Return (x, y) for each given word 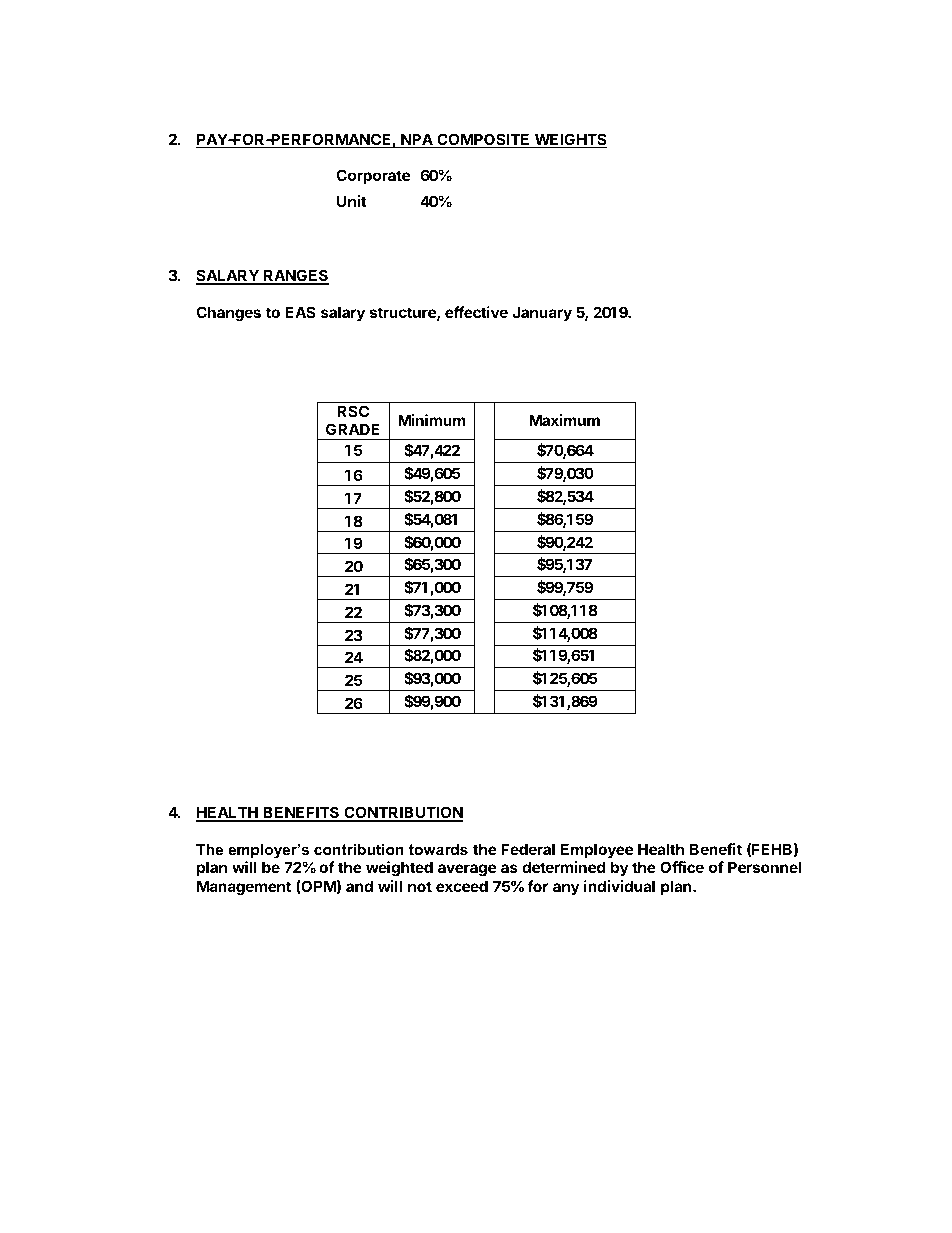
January (542, 313)
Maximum (564, 420)
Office (682, 867)
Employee (597, 850)
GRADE (352, 429)
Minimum (432, 420)
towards (438, 849)
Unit (352, 201)
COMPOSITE (483, 140)
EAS (300, 312)
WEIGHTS (569, 140)
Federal (528, 849)
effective (476, 312)
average (467, 870)
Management (244, 888)
